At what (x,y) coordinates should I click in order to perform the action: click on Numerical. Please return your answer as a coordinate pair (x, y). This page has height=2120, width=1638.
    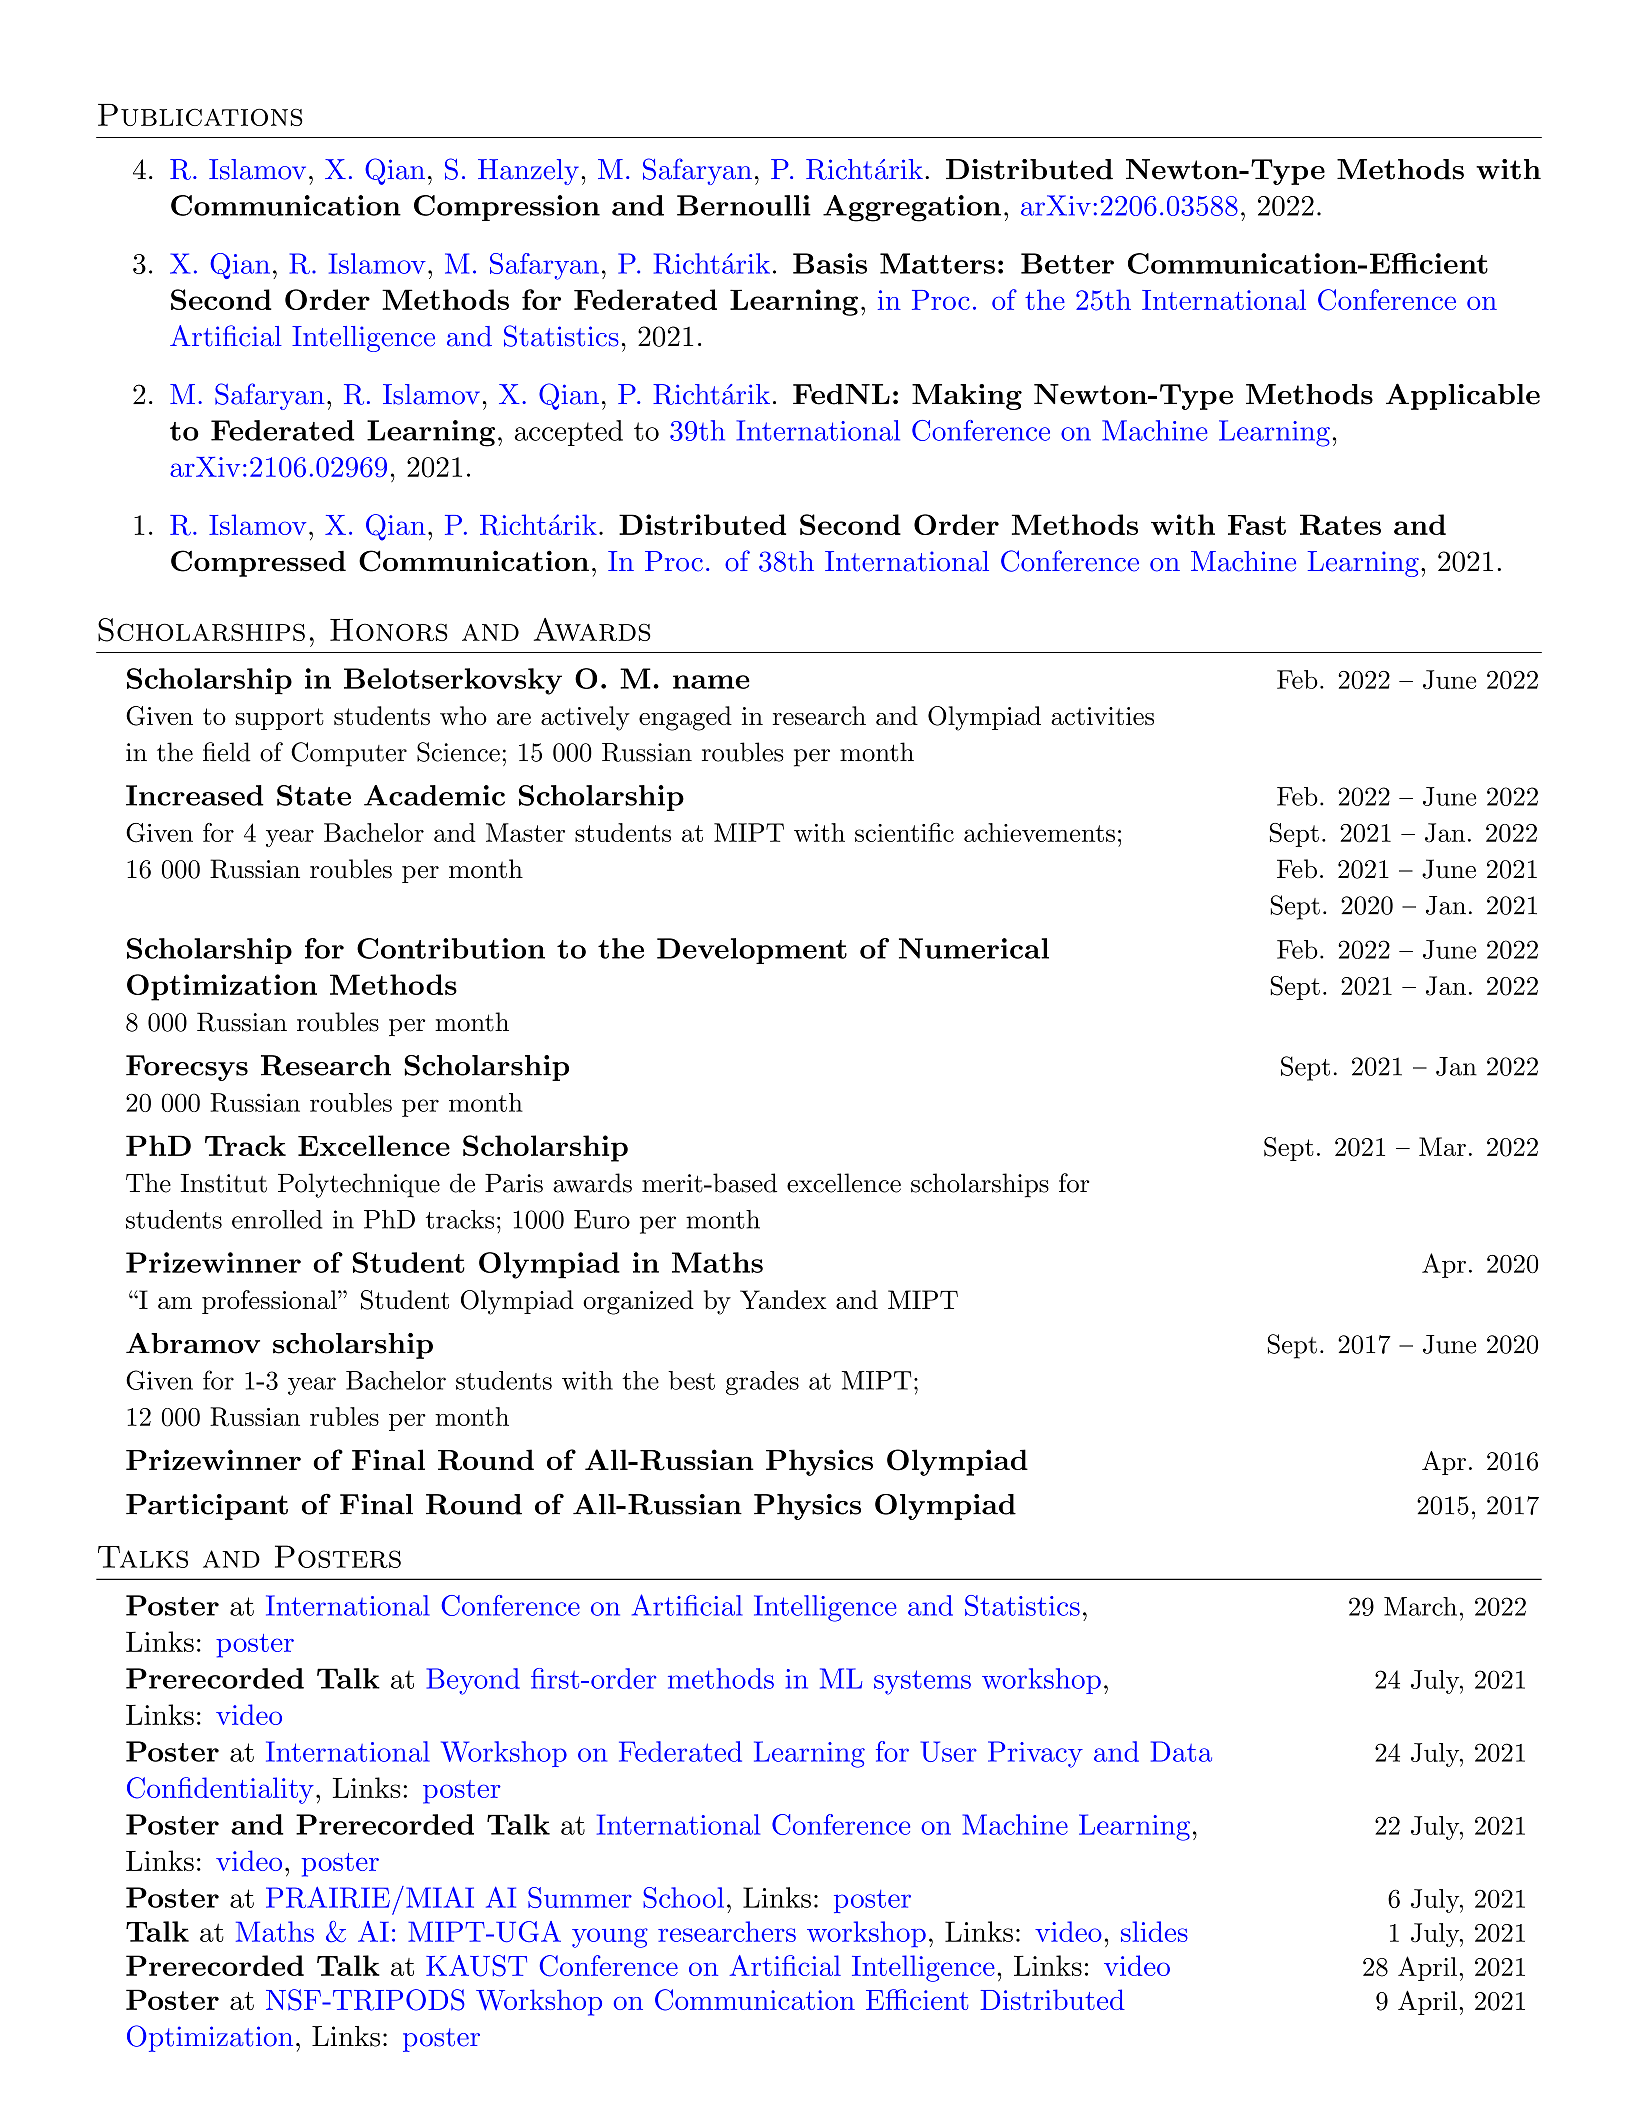
    Looking at the image, I should click on (974, 948).
